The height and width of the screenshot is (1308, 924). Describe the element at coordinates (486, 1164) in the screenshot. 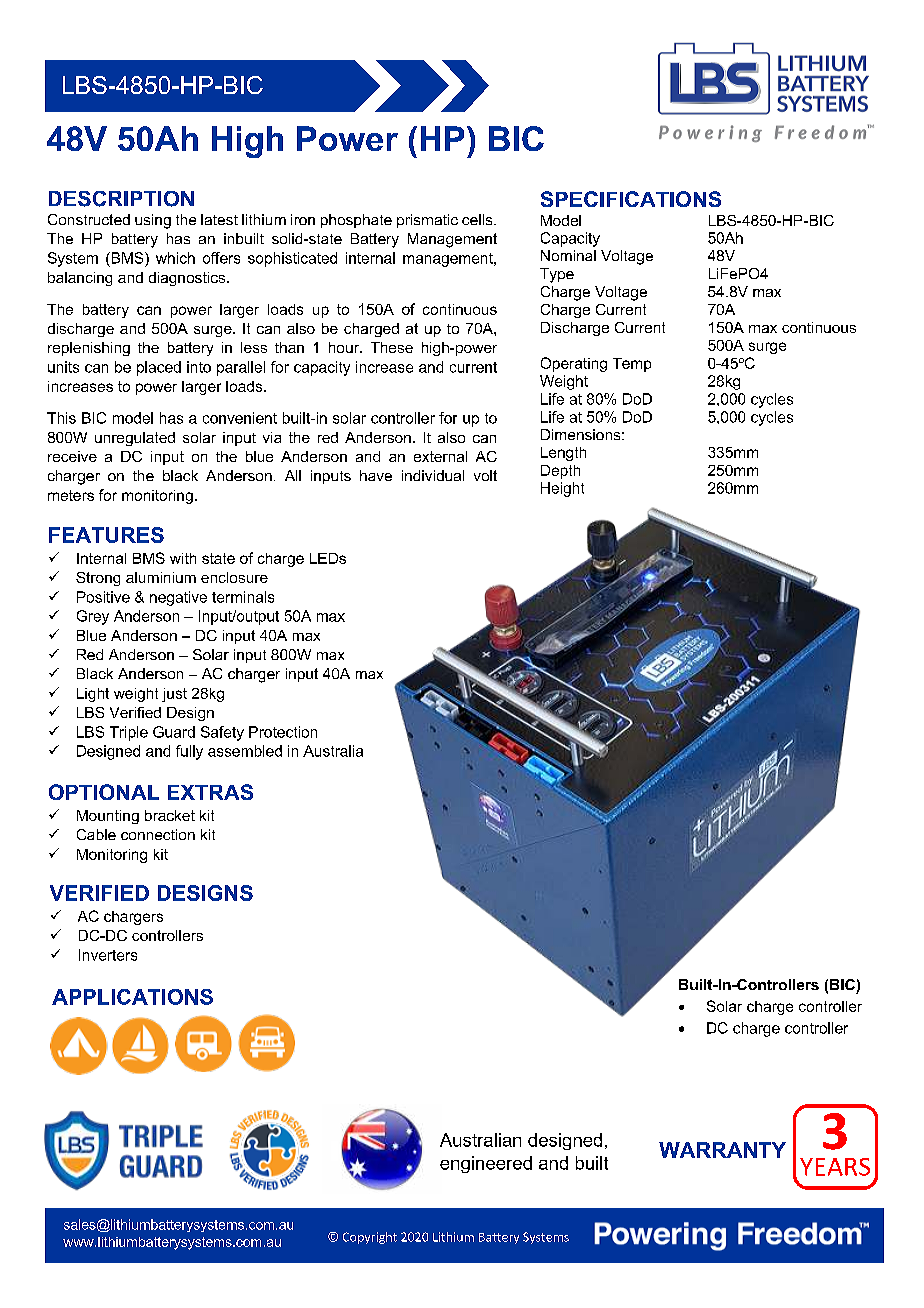

I see `engineered` at that location.
